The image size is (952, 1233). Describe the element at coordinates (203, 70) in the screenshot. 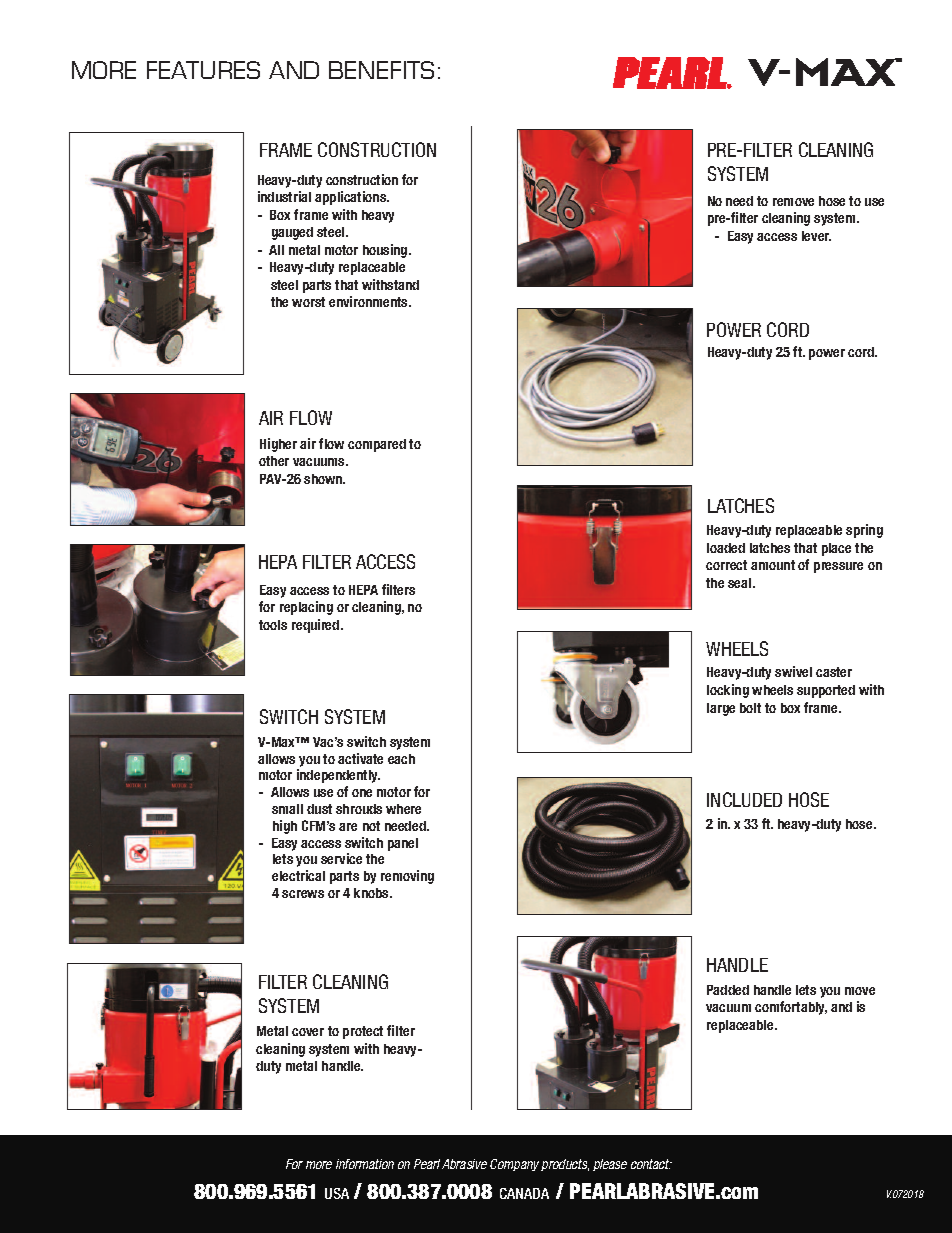

I see `FEATURES` at that location.
